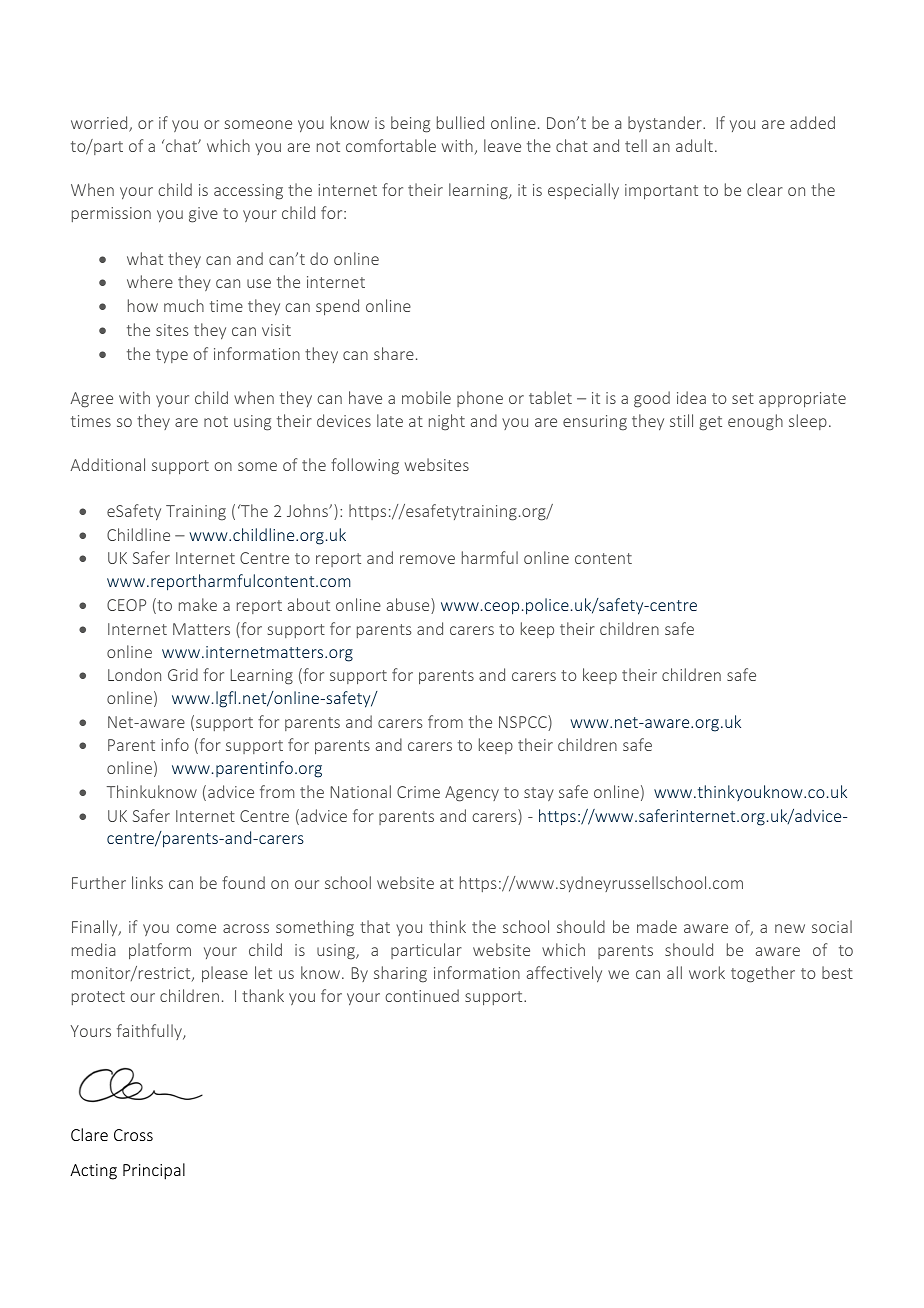 This page has width=924, height=1308. What do you see at coordinates (790, 928) in the page?
I see `new` at bounding box center [790, 928].
